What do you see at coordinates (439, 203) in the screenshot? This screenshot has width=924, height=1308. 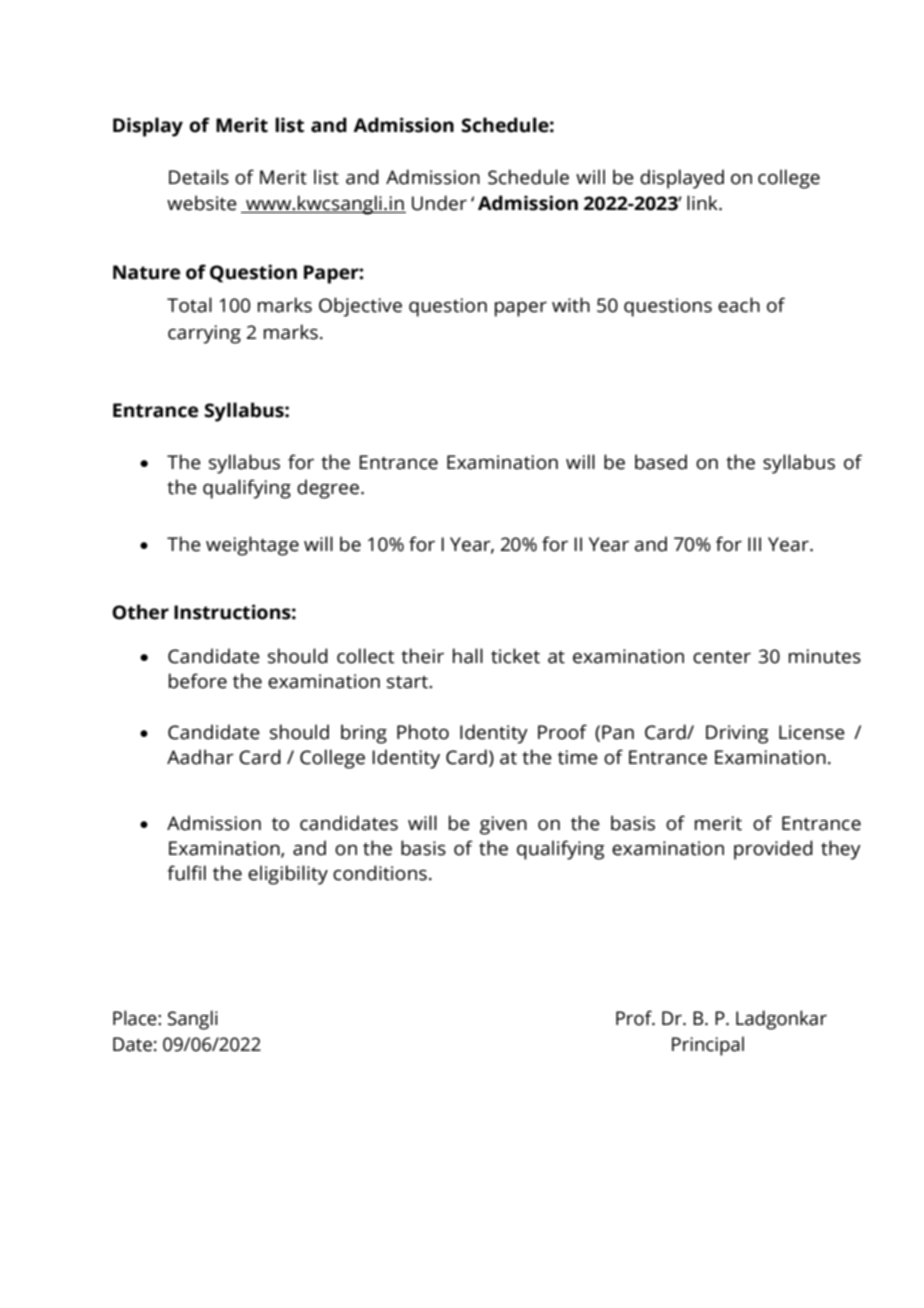 I see `Under` at bounding box center [439, 203].
